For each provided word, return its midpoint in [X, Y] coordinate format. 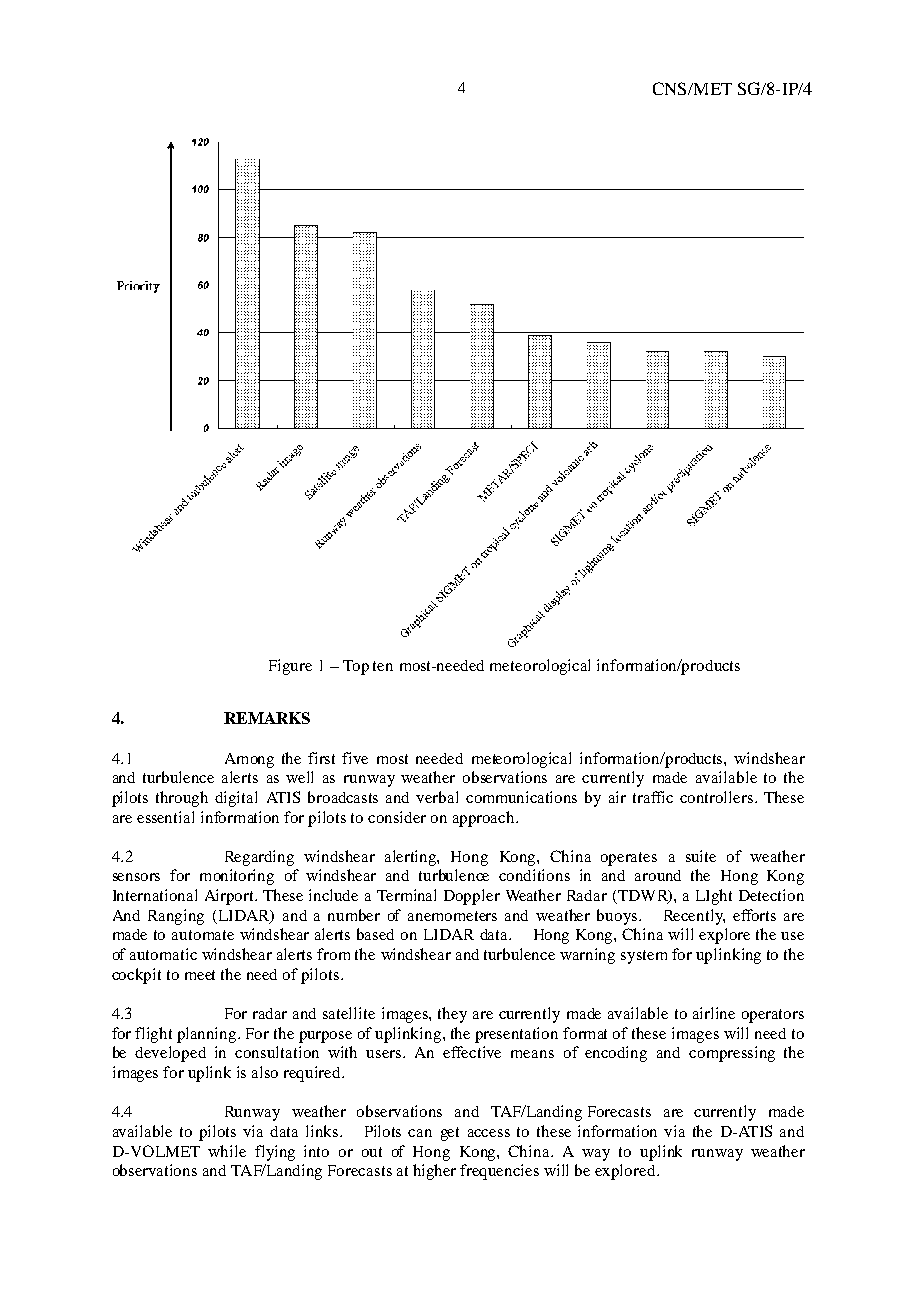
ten [383, 666]
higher [434, 1172]
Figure [290, 667]
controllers [716, 797]
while [227, 1151]
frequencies [499, 1172]
